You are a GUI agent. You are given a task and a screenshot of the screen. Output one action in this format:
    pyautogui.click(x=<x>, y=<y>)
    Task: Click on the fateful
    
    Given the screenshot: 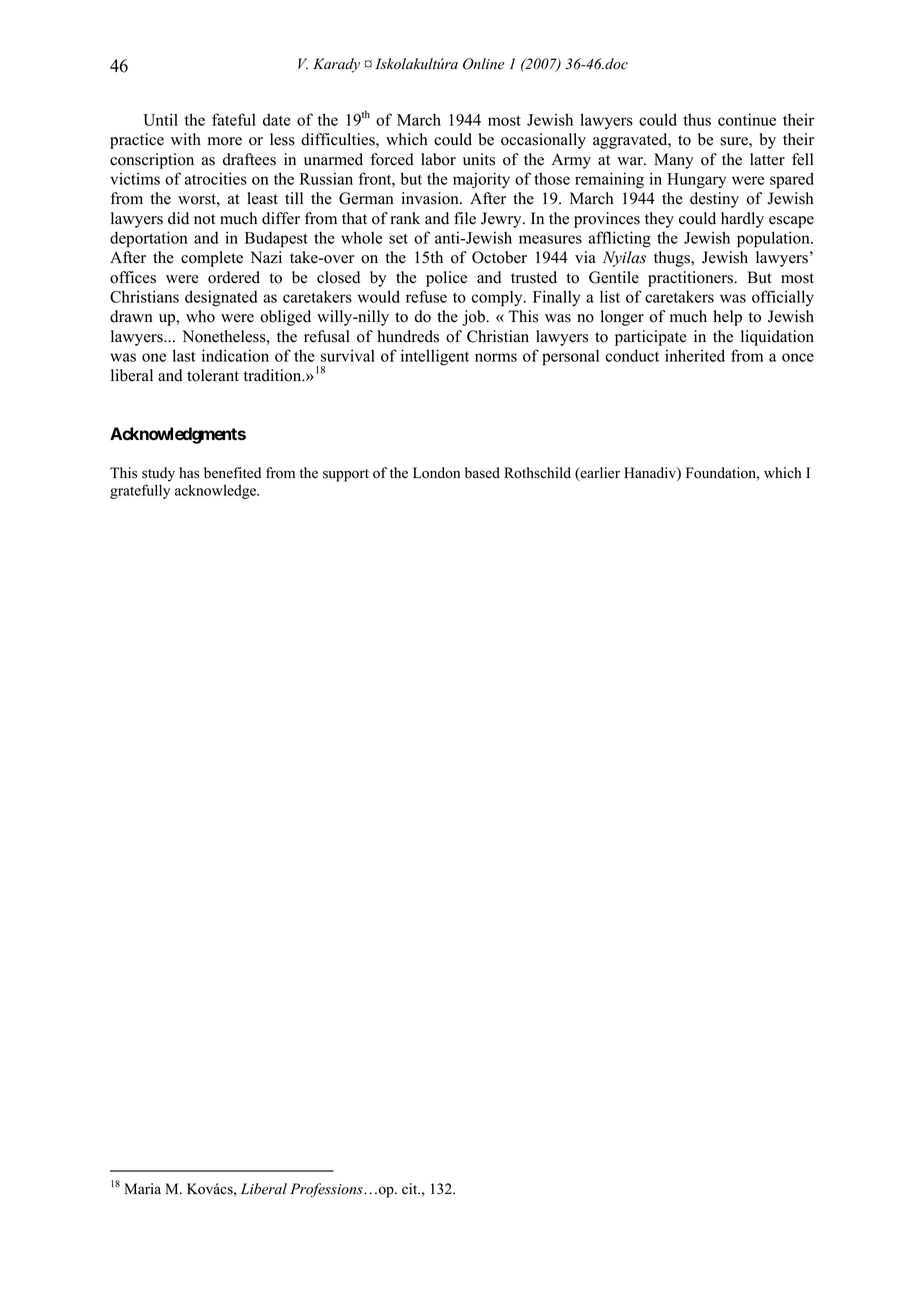 What is the action you would take?
    pyautogui.click(x=234, y=119)
